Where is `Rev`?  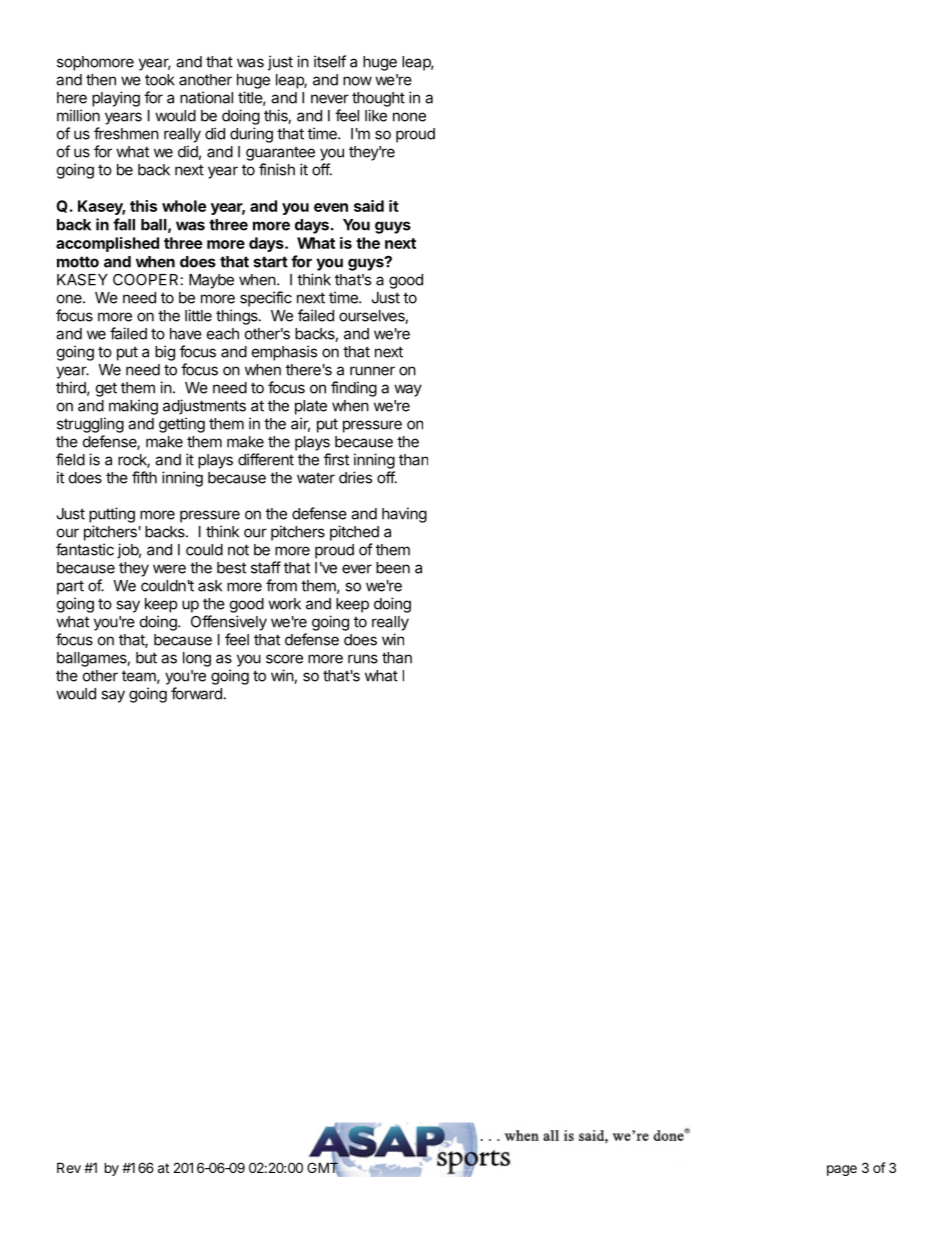
Rev is located at coordinates (69, 1167).
